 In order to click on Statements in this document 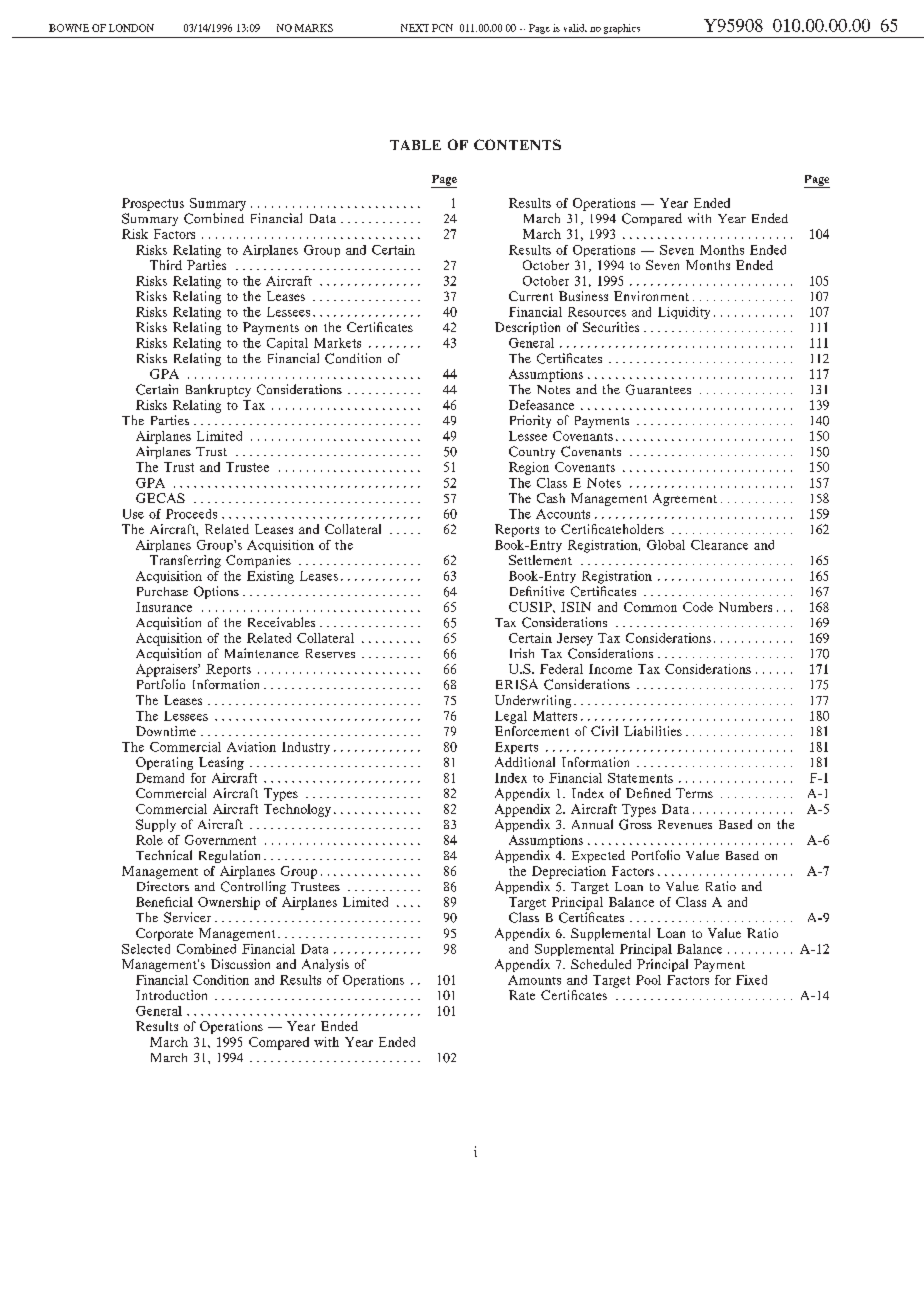, I will do `click(640, 778)`.
